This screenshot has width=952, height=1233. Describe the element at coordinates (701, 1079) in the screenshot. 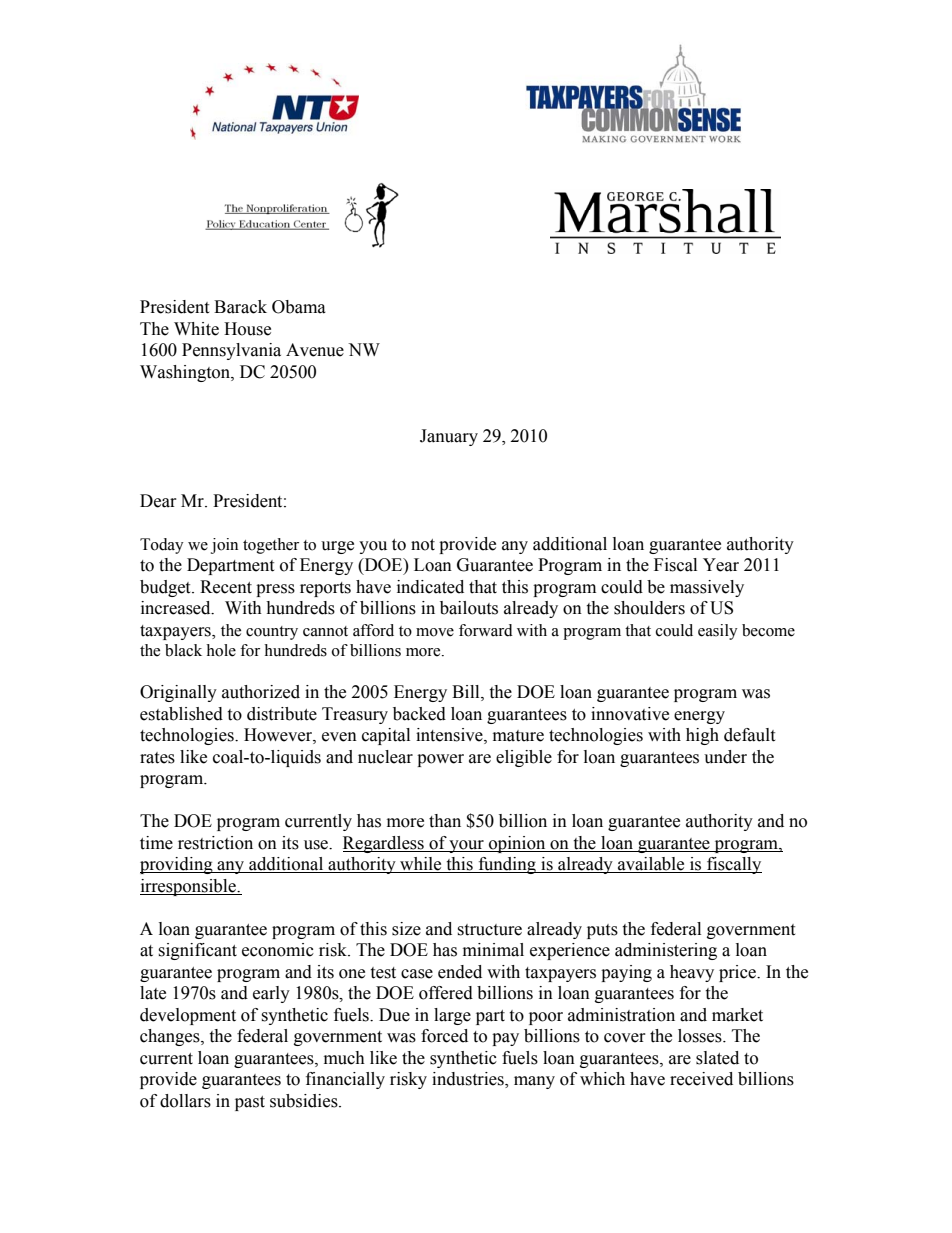

I see `received` at that location.
